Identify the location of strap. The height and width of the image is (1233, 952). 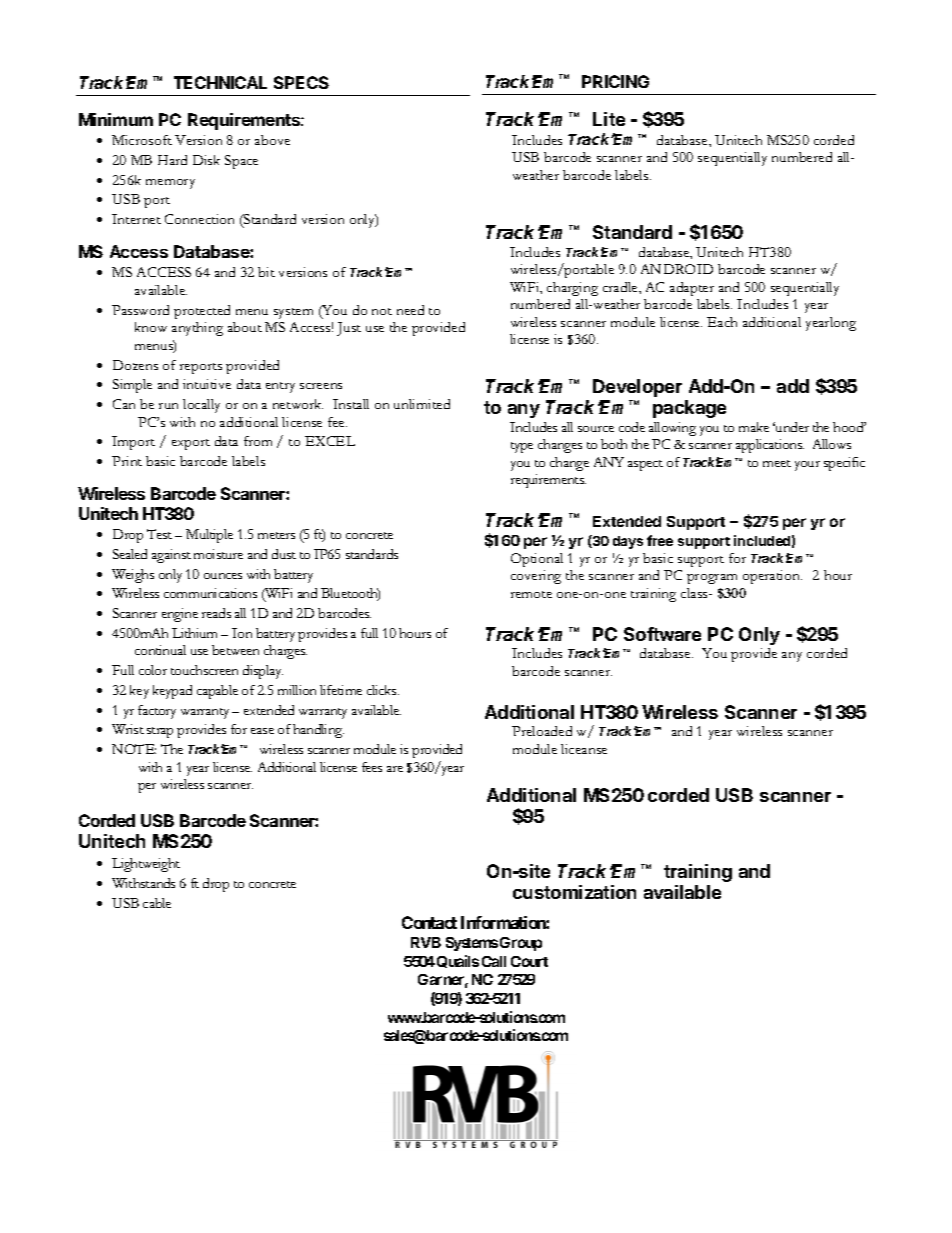
(160, 732).
